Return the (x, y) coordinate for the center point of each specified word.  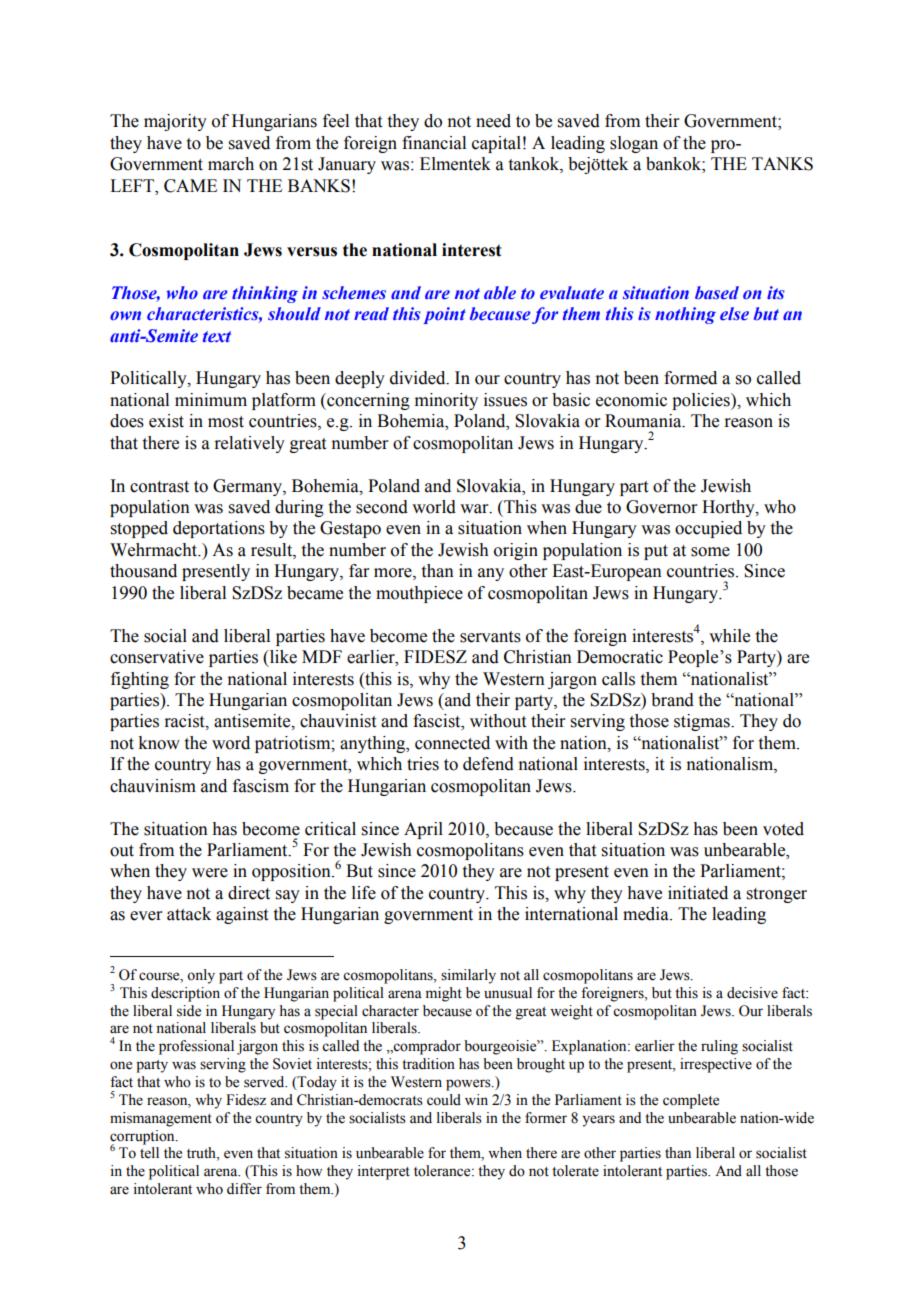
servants (490, 637)
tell (149, 1153)
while (729, 636)
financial (434, 143)
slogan (634, 144)
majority (175, 122)
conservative (157, 657)
